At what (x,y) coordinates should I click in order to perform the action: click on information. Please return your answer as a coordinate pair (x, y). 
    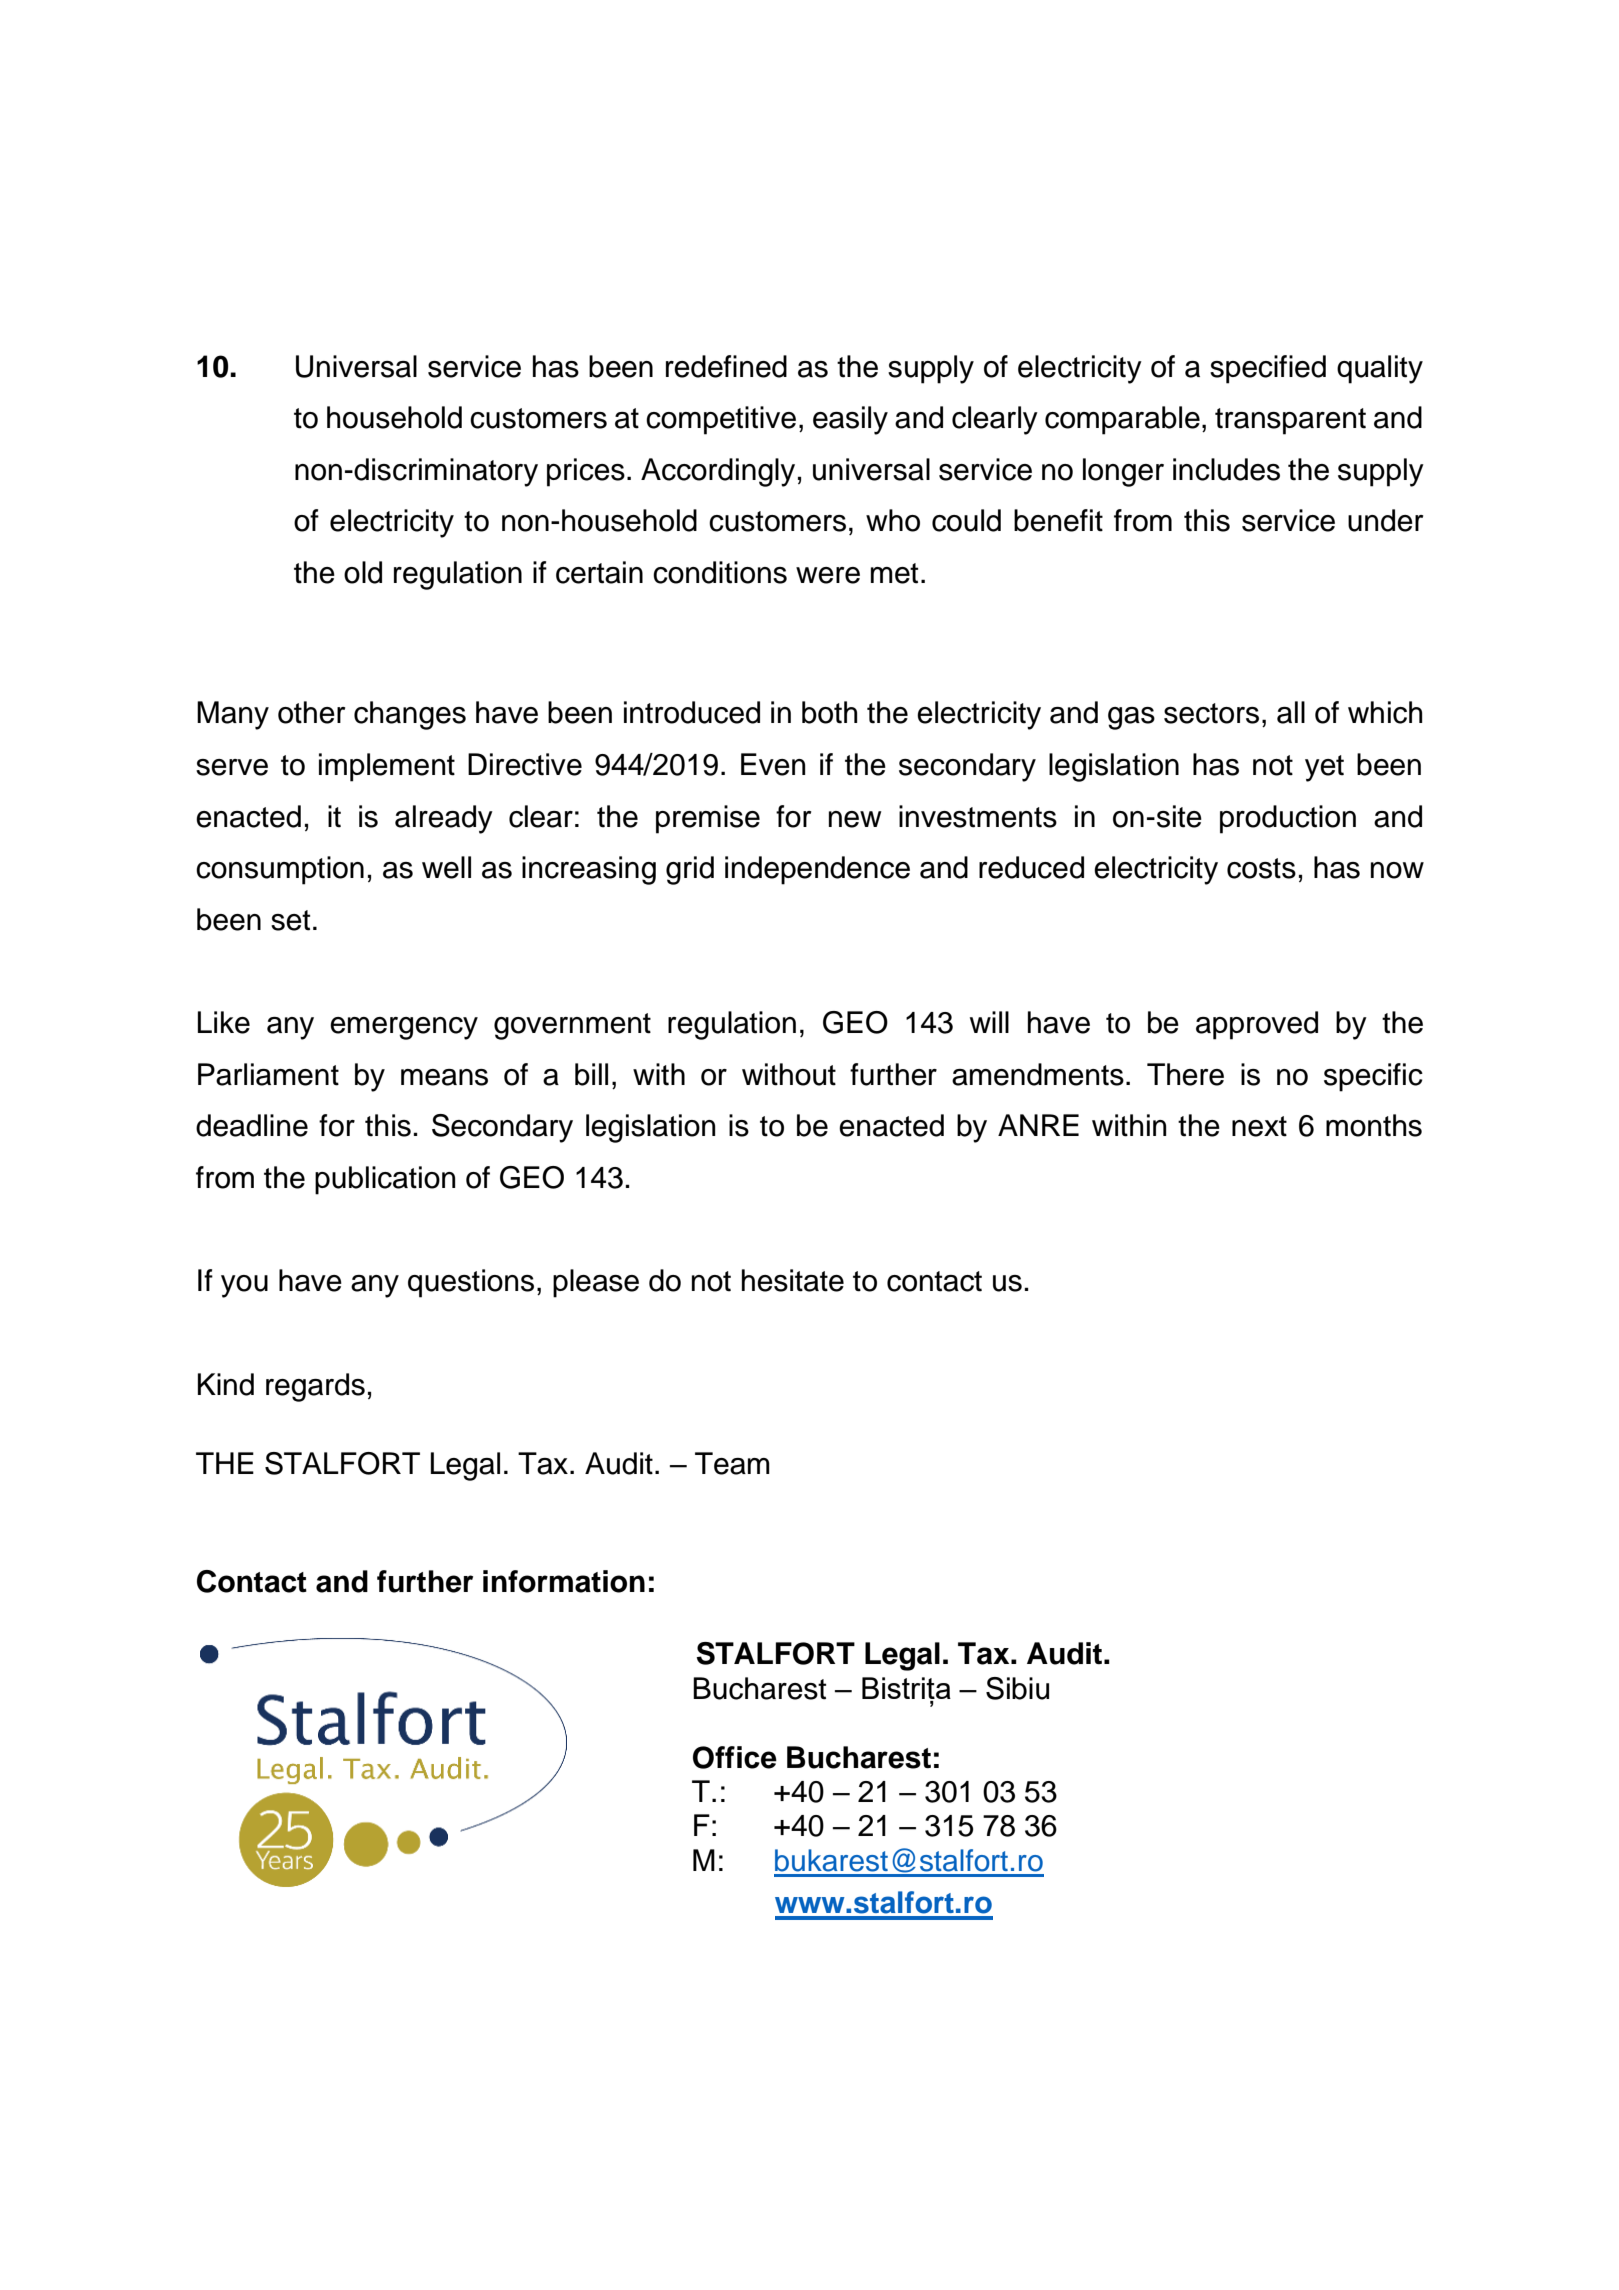
    Looking at the image, I should click on (564, 1581).
